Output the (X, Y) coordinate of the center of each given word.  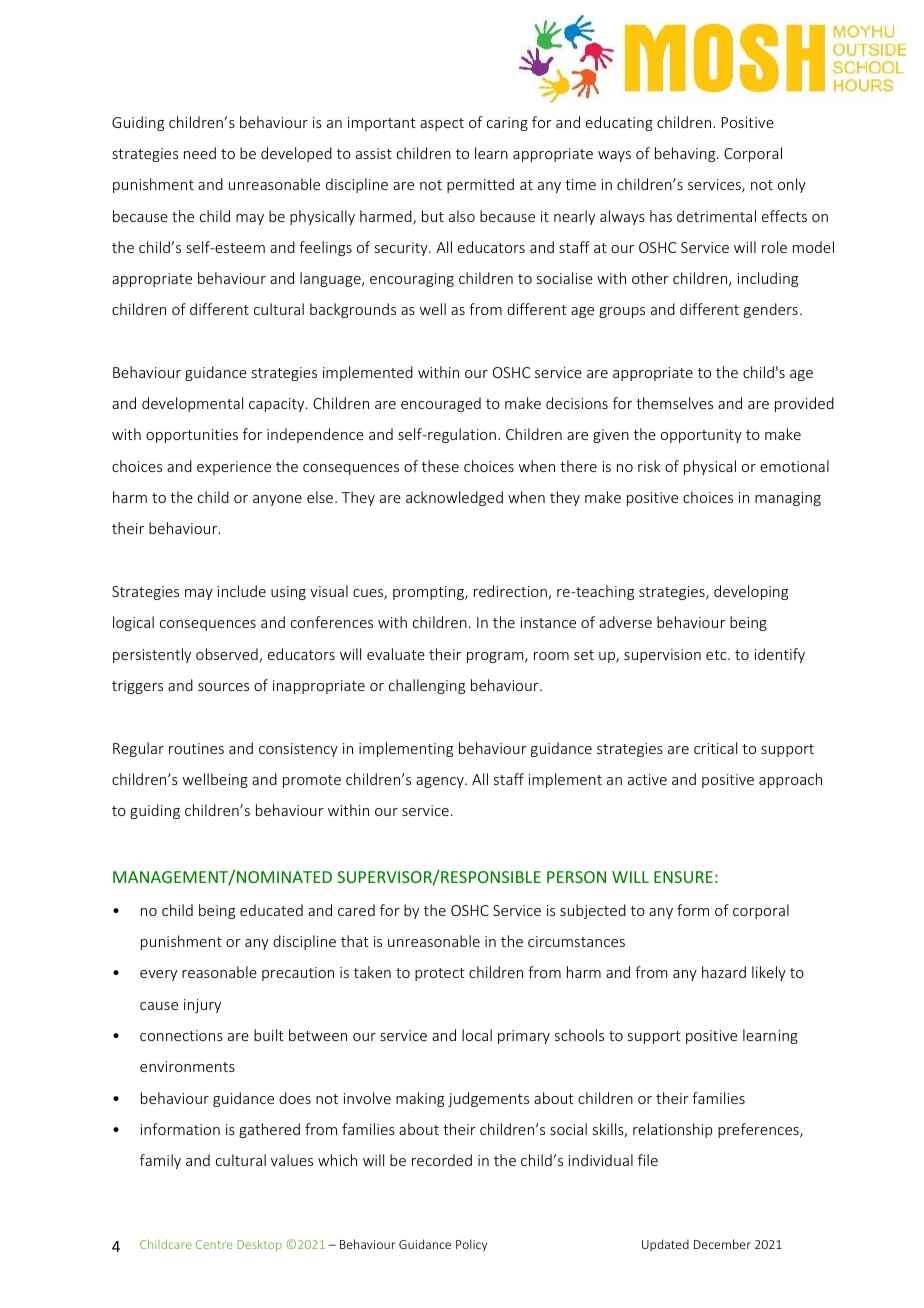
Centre (214, 1244)
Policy (471, 1245)
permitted (480, 185)
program (496, 657)
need (200, 153)
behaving (686, 154)
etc (717, 655)
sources (223, 687)
